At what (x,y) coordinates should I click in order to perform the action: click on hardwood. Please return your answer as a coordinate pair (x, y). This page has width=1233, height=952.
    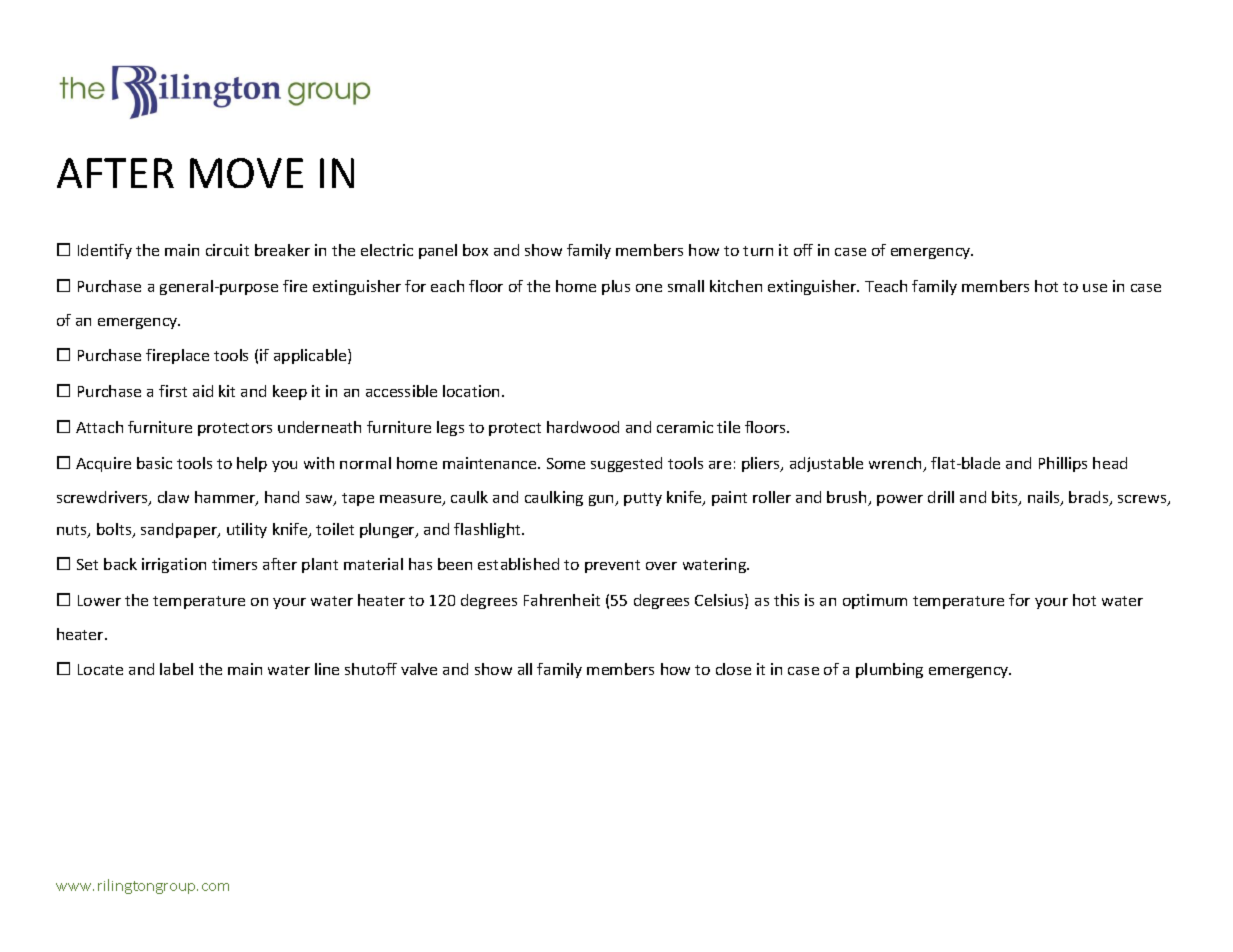
    Looking at the image, I should click on (583, 427).
